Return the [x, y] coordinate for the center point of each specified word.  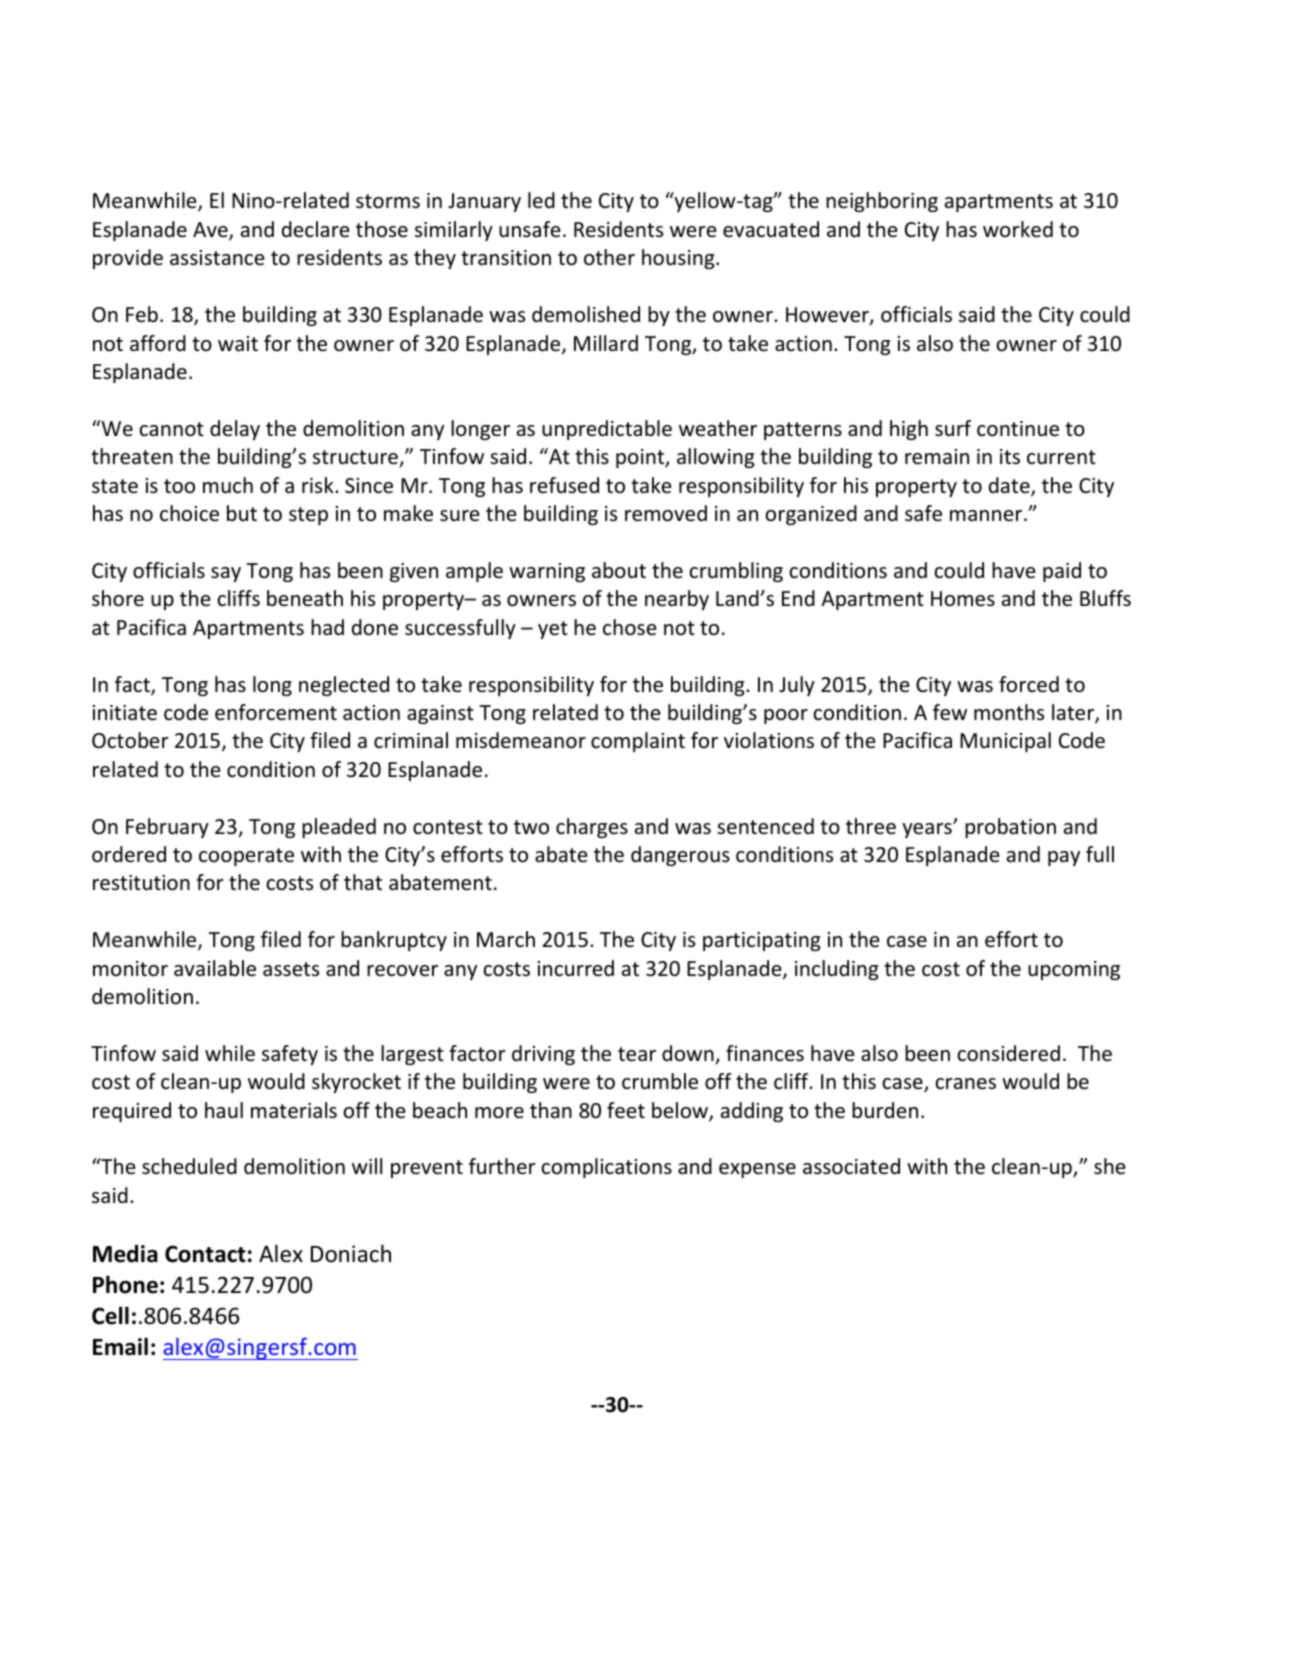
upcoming [1074, 970]
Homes [963, 599]
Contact [205, 1254]
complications [606, 1168]
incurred [576, 968]
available [215, 968]
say [226, 574]
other [609, 257]
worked [1018, 229]
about [619, 570]
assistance [217, 258]
